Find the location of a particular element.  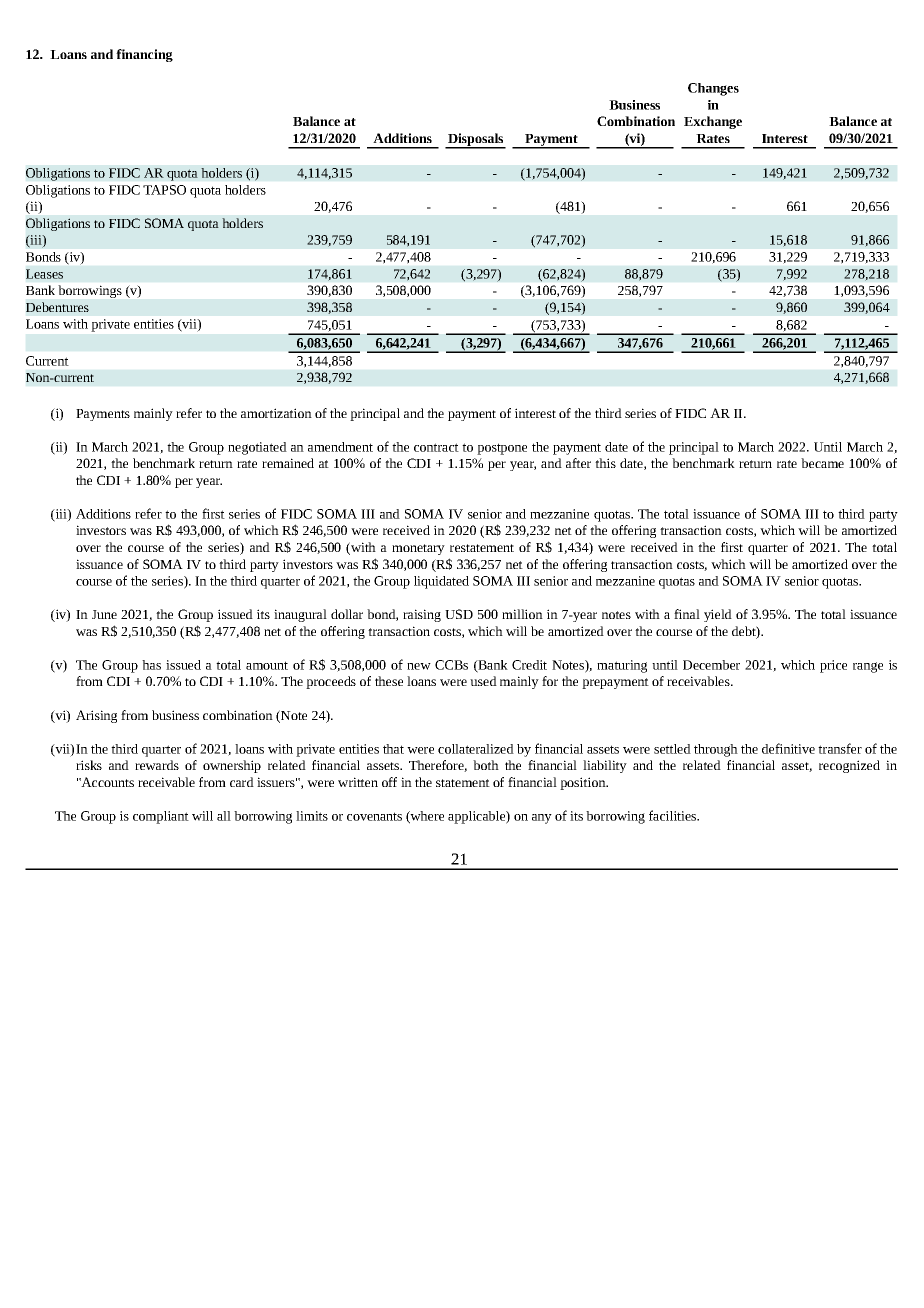

Accounts is located at coordinates (106, 782).
